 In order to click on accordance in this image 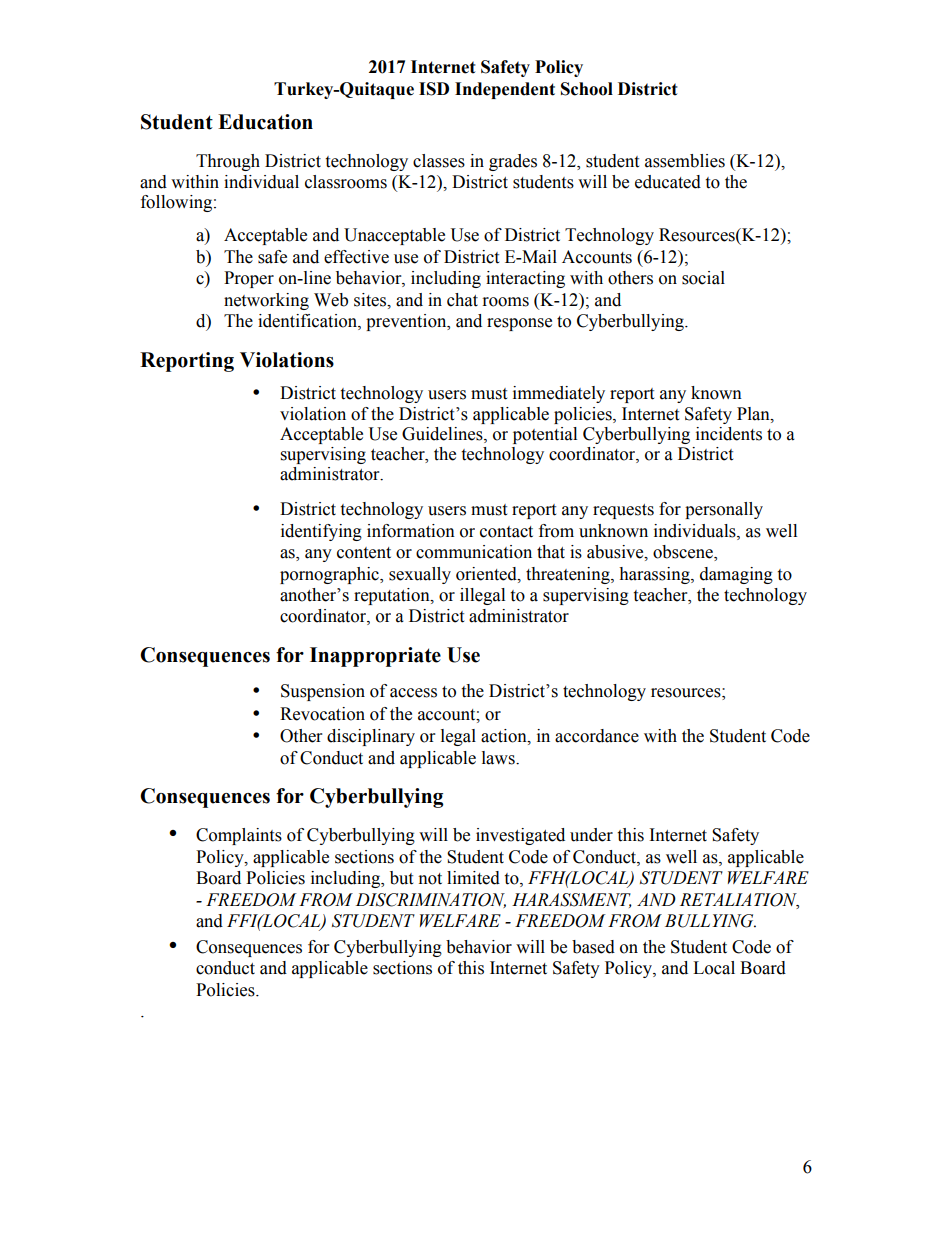, I will do `click(597, 736)`.
